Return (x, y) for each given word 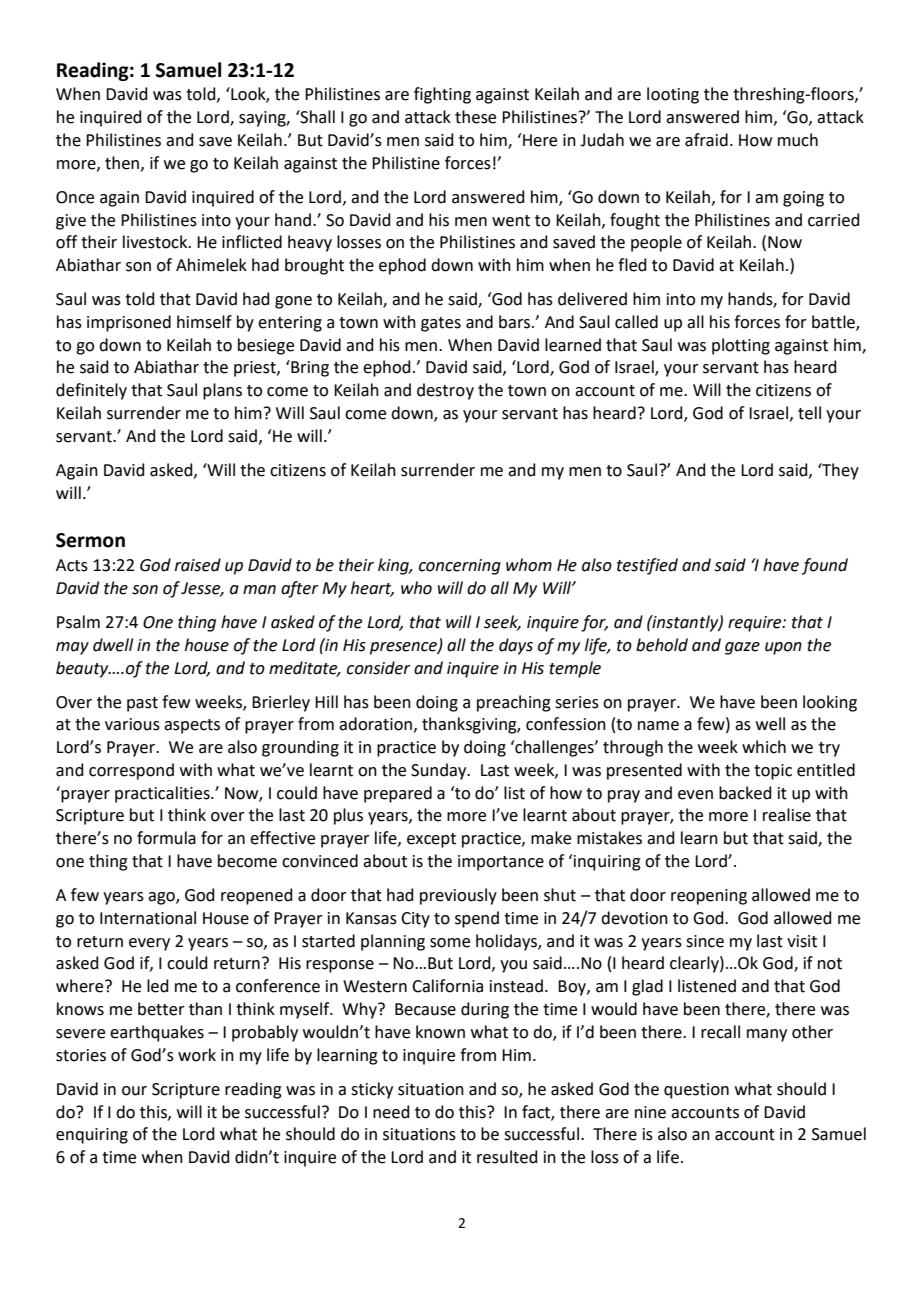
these (475, 117)
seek (502, 622)
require (756, 624)
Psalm (78, 622)
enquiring (92, 1136)
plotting (741, 346)
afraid (706, 140)
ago (162, 898)
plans (222, 391)
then (122, 163)
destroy (445, 391)
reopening (709, 897)
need (391, 1112)
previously (458, 896)
